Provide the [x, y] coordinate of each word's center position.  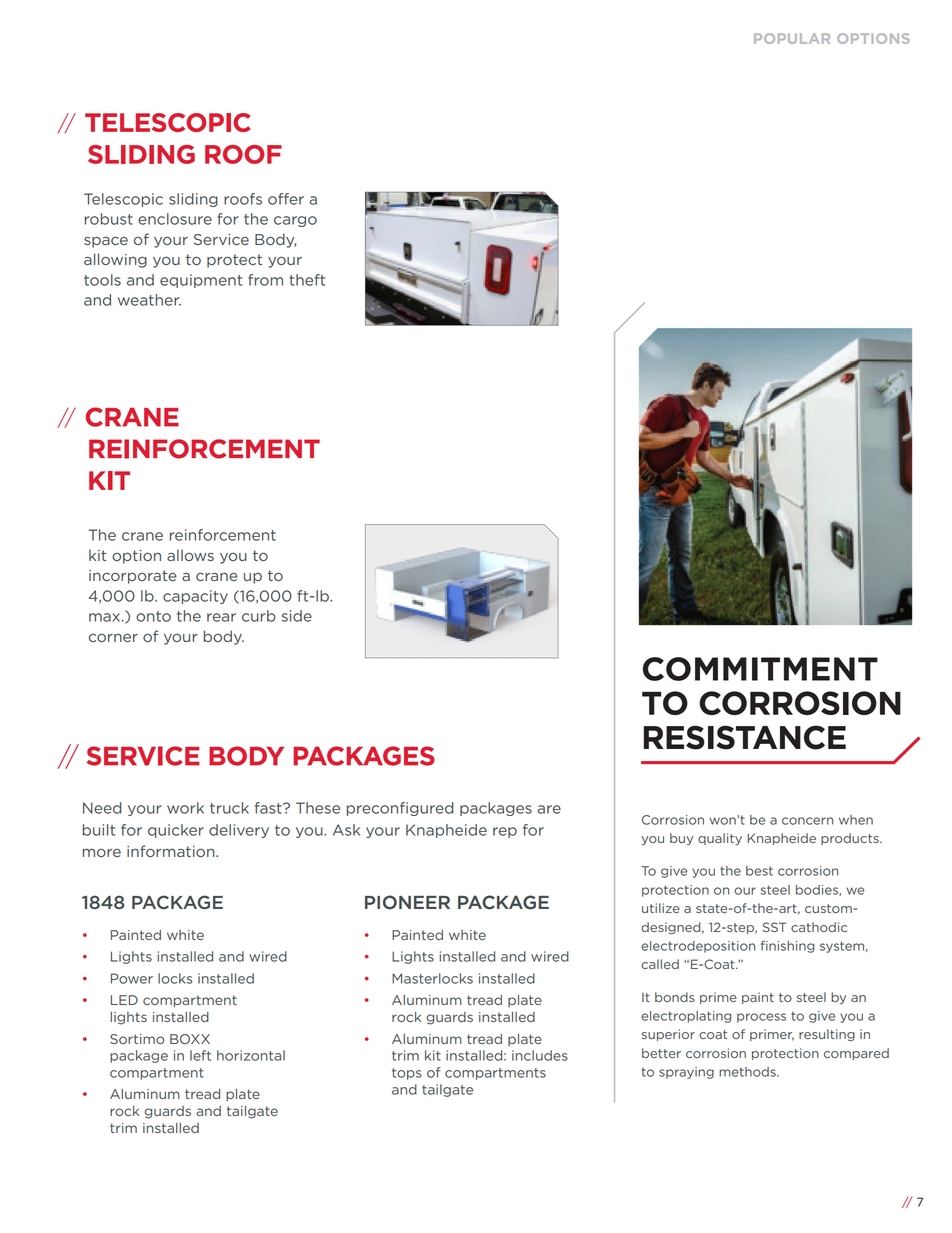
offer [286, 199]
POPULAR [792, 38]
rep [505, 832]
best [759, 871]
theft [307, 280]
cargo [295, 221]
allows [190, 555]
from [265, 280]
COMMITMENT [760, 669]
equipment [201, 281]
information [172, 851]
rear [221, 617]
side [297, 616]
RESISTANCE [745, 737]
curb [259, 616]
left [200, 1055]
